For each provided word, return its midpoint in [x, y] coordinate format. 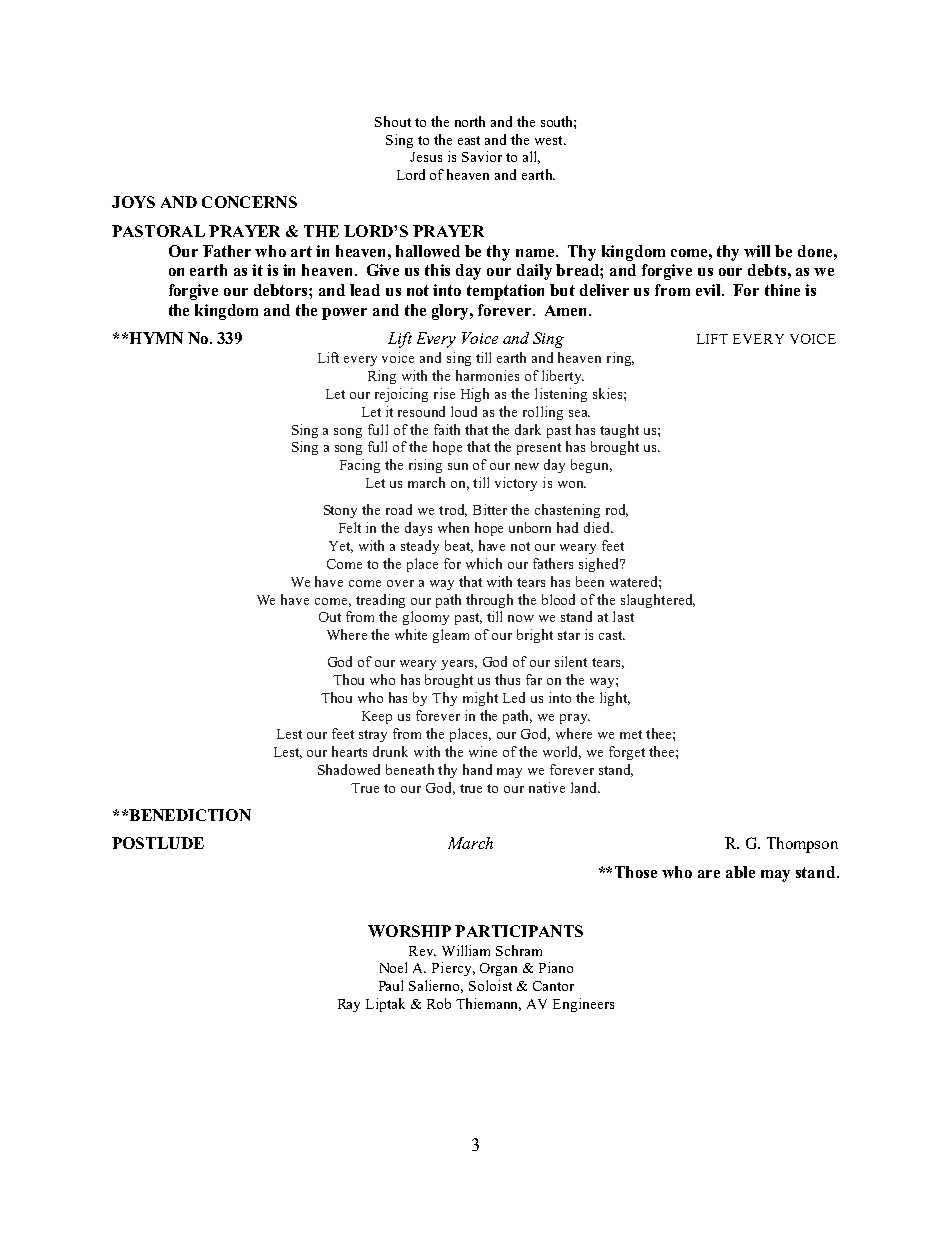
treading [380, 601]
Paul [391, 985]
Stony [340, 511]
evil [709, 290]
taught [619, 431]
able [740, 872]
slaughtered [658, 601]
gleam [451, 636]
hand [477, 769]
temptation [505, 292]
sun [458, 466]
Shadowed [349, 769]
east [469, 140]
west [550, 140]
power [344, 314]
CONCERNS [249, 202]
